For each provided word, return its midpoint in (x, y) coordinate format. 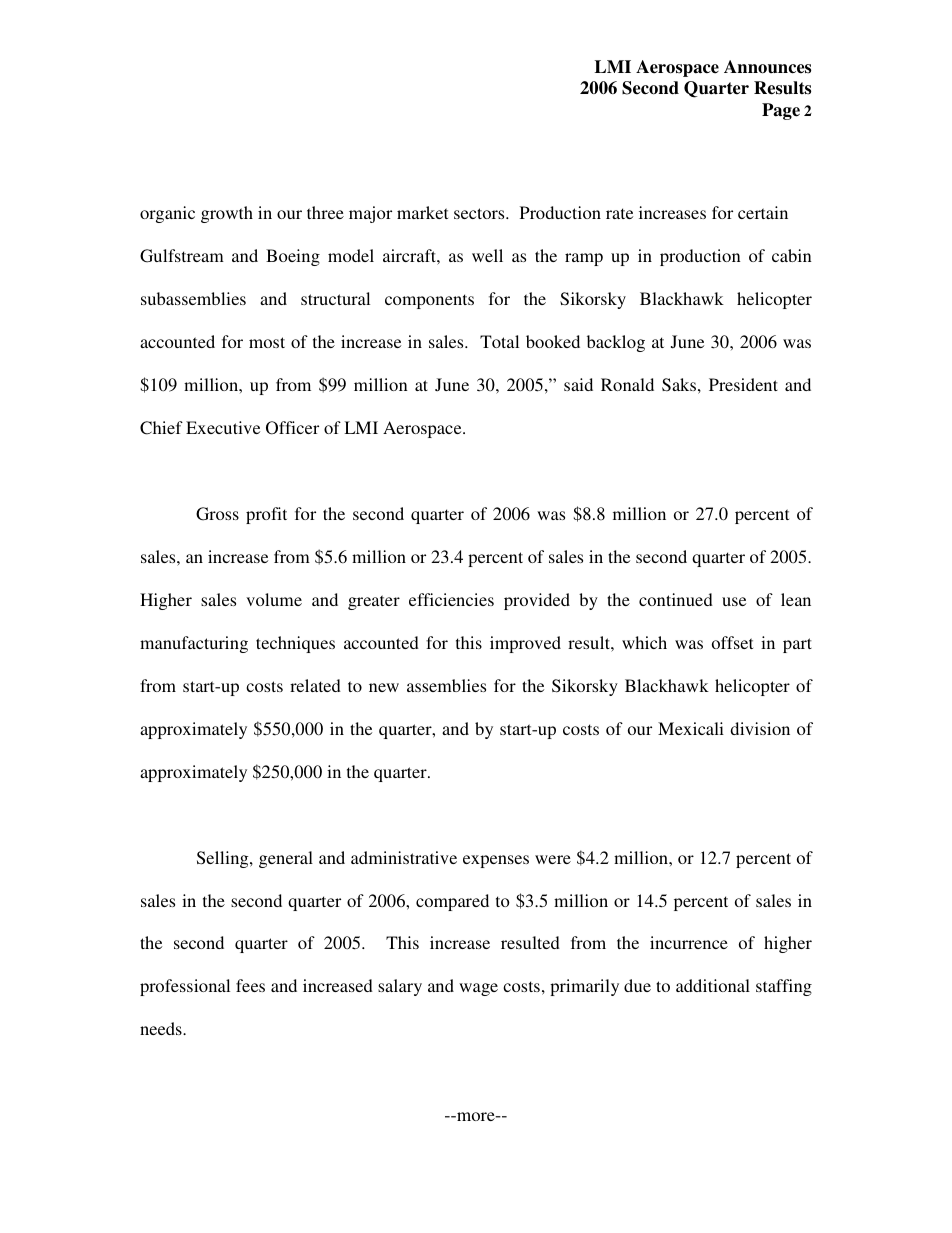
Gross (217, 514)
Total (499, 341)
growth (227, 214)
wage (478, 989)
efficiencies (451, 599)
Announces (767, 67)
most (267, 342)
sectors (480, 213)
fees (250, 985)
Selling (224, 859)
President (743, 384)
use (734, 601)
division (760, 728)
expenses (496, 861)
